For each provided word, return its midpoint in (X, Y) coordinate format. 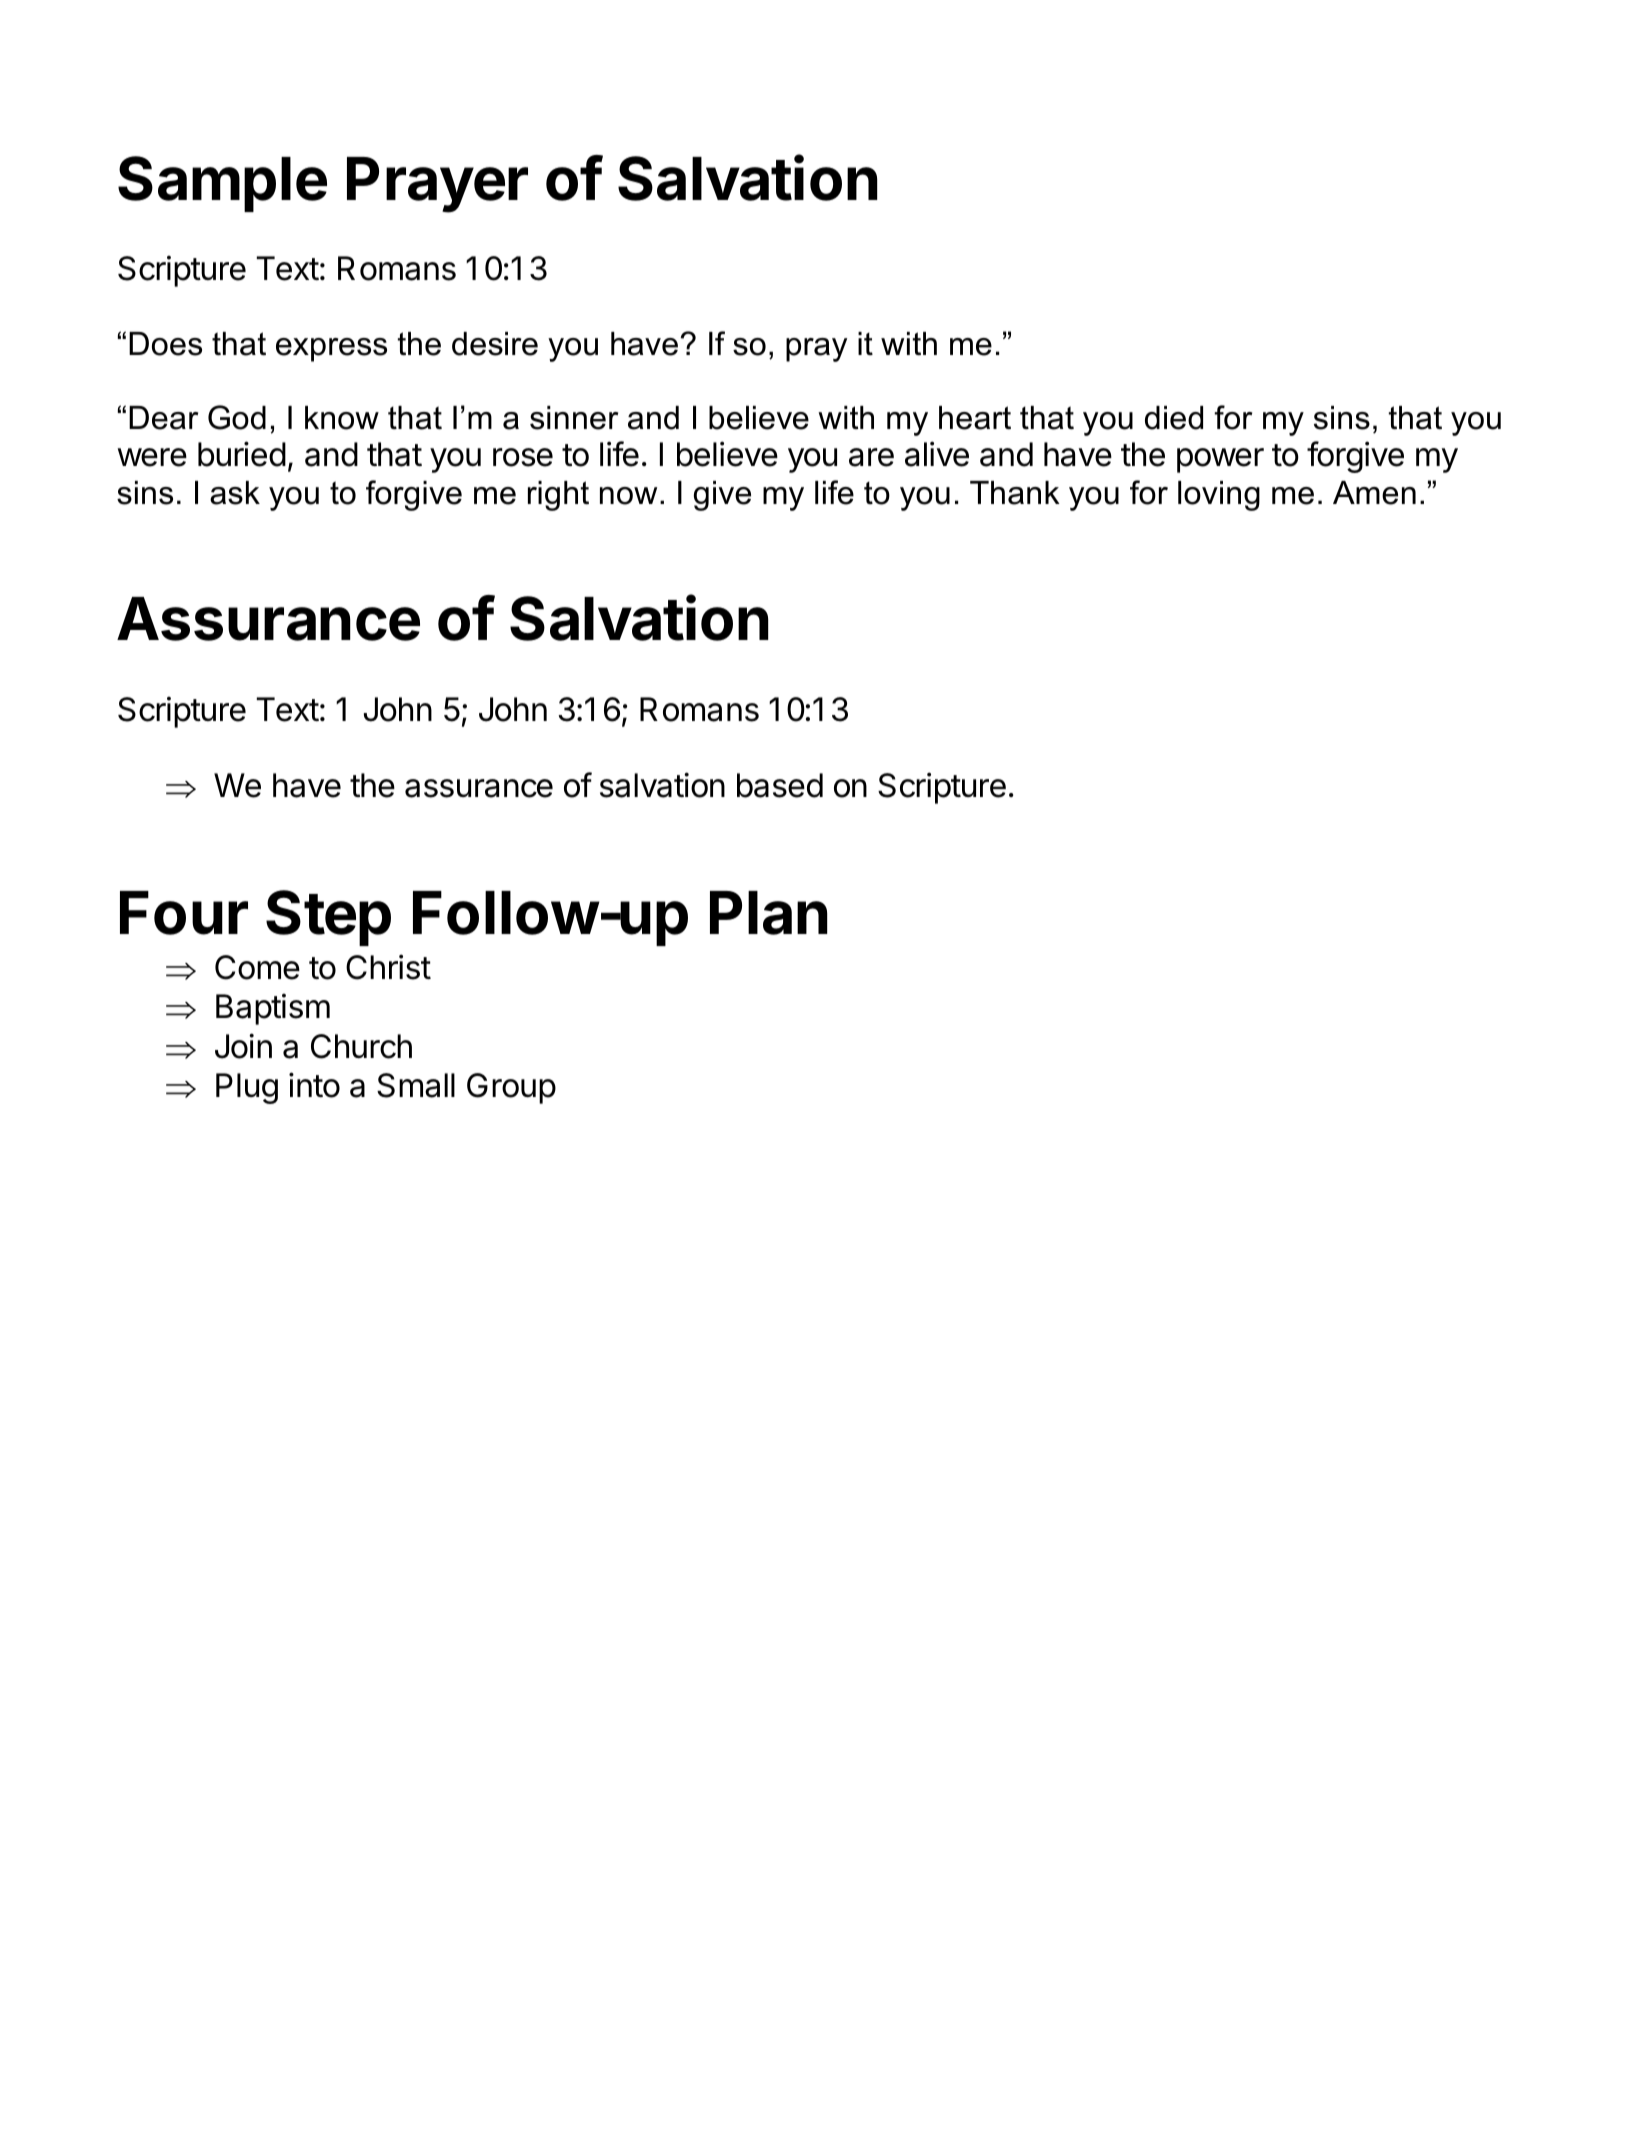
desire (495, 344)
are (871, 457)
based (780, 785)
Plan (769, 913)
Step (328, 918)
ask (235, 493)
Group (511, 1088)
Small (416, 1085)
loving (1219, 496)
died (1174, 418)
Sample (222, 184)
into (314, 1085)
